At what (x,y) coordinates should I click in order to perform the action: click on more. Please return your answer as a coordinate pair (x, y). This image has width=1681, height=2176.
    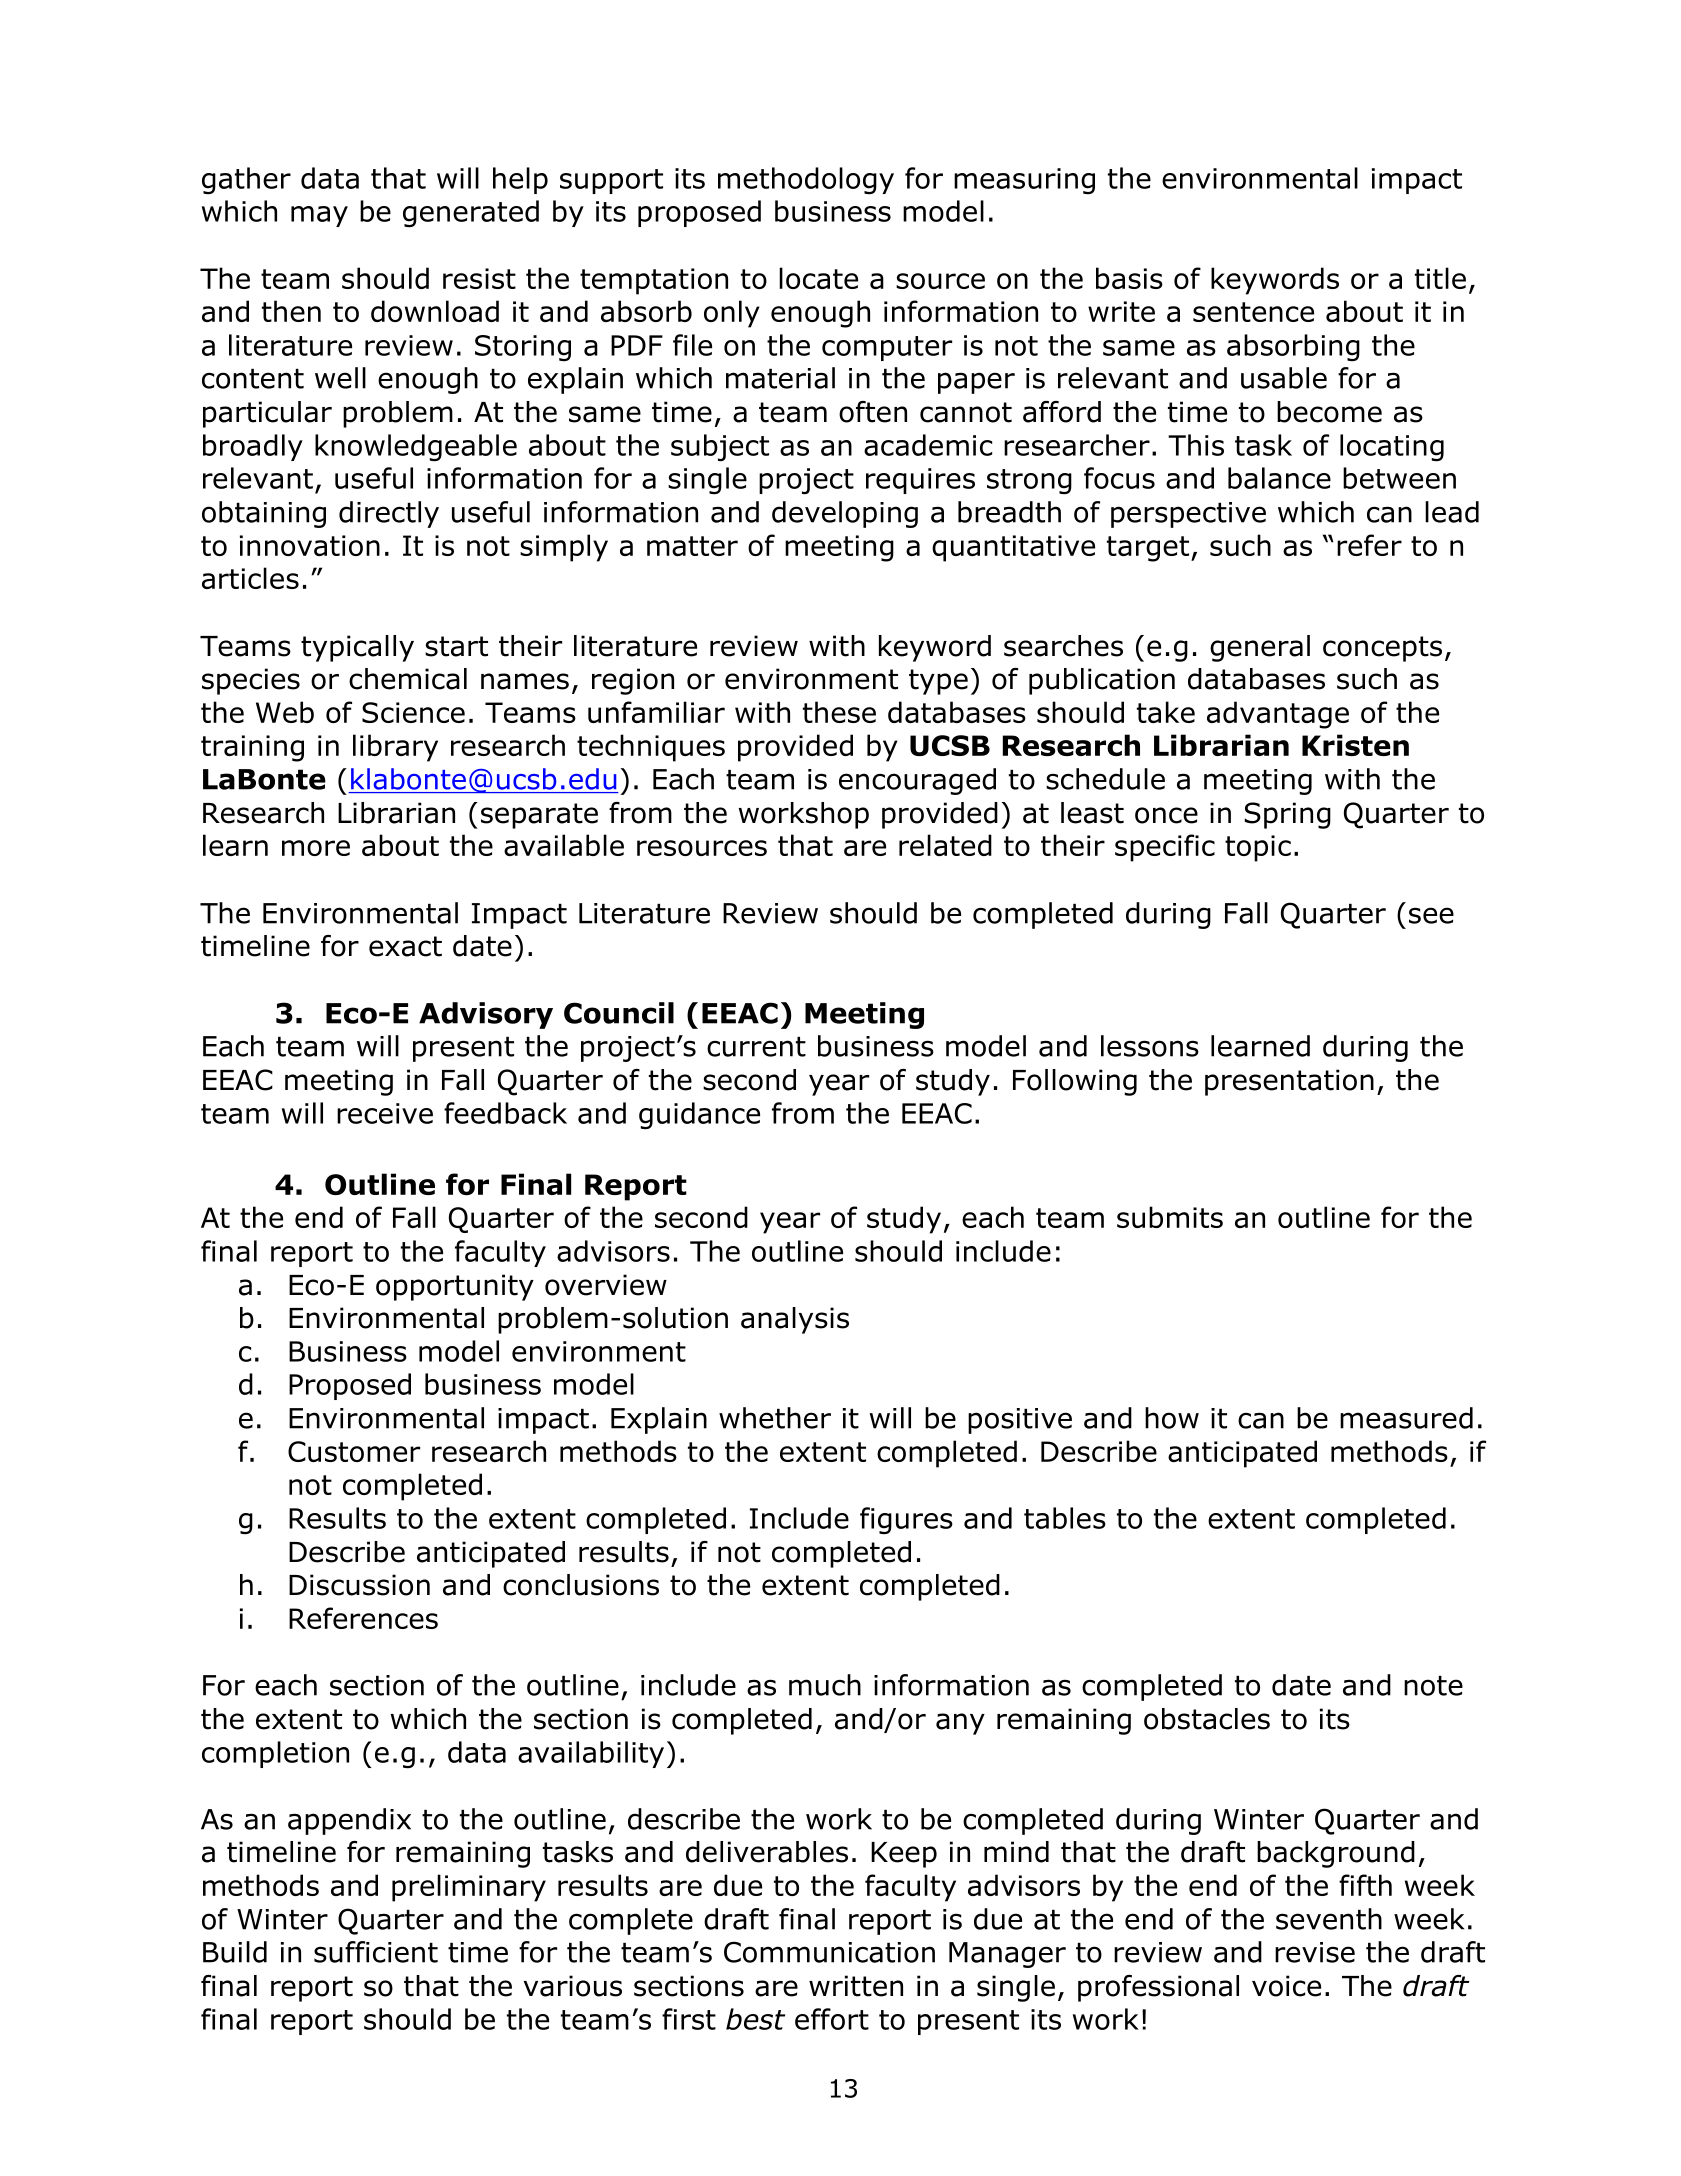
    Looking at the image, I should click on (316, 848).
